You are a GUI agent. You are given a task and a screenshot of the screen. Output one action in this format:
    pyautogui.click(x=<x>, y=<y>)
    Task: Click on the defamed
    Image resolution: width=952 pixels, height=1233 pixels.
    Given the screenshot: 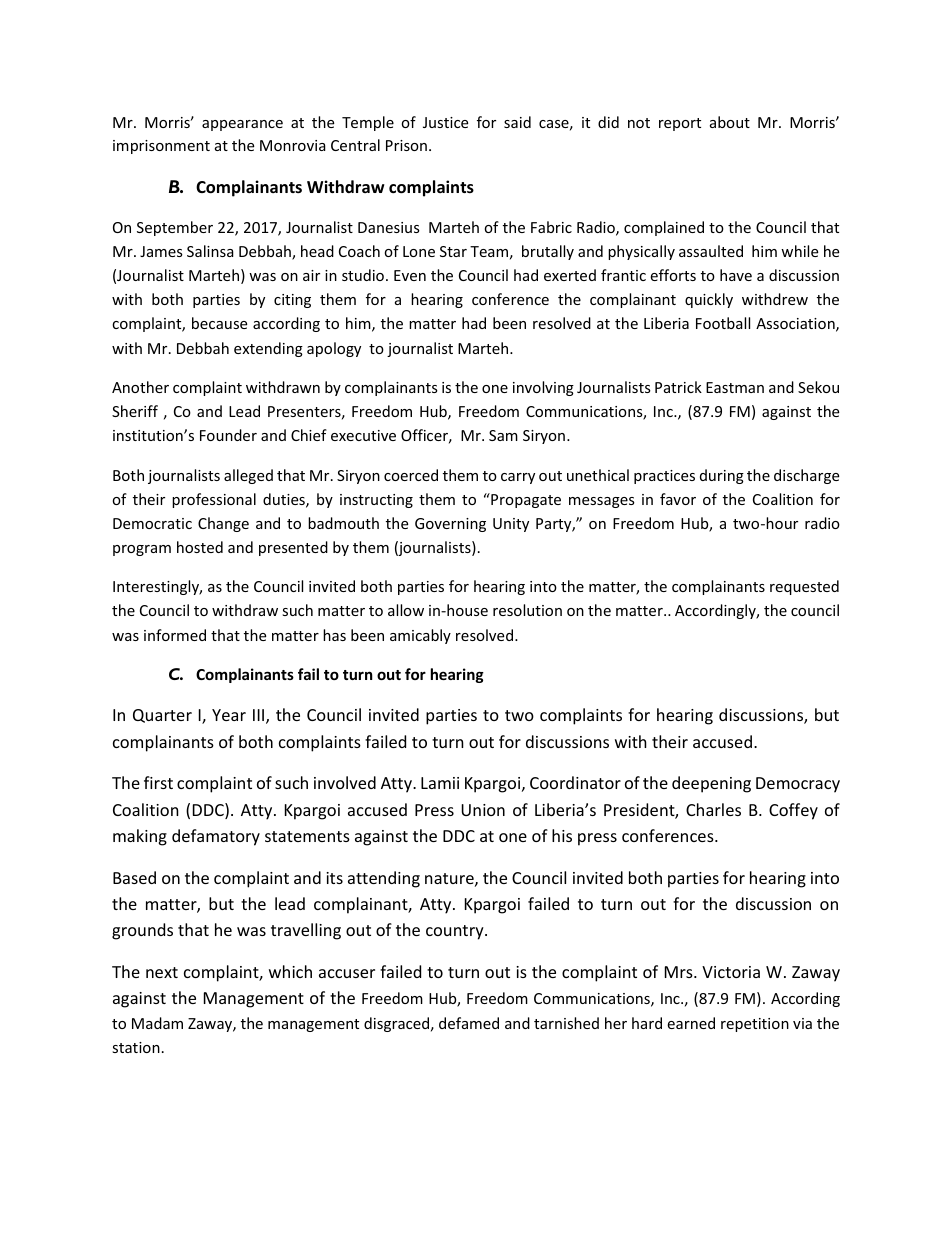 What is the action you would take?
    pyautogui.click(x=469, y=1023)
